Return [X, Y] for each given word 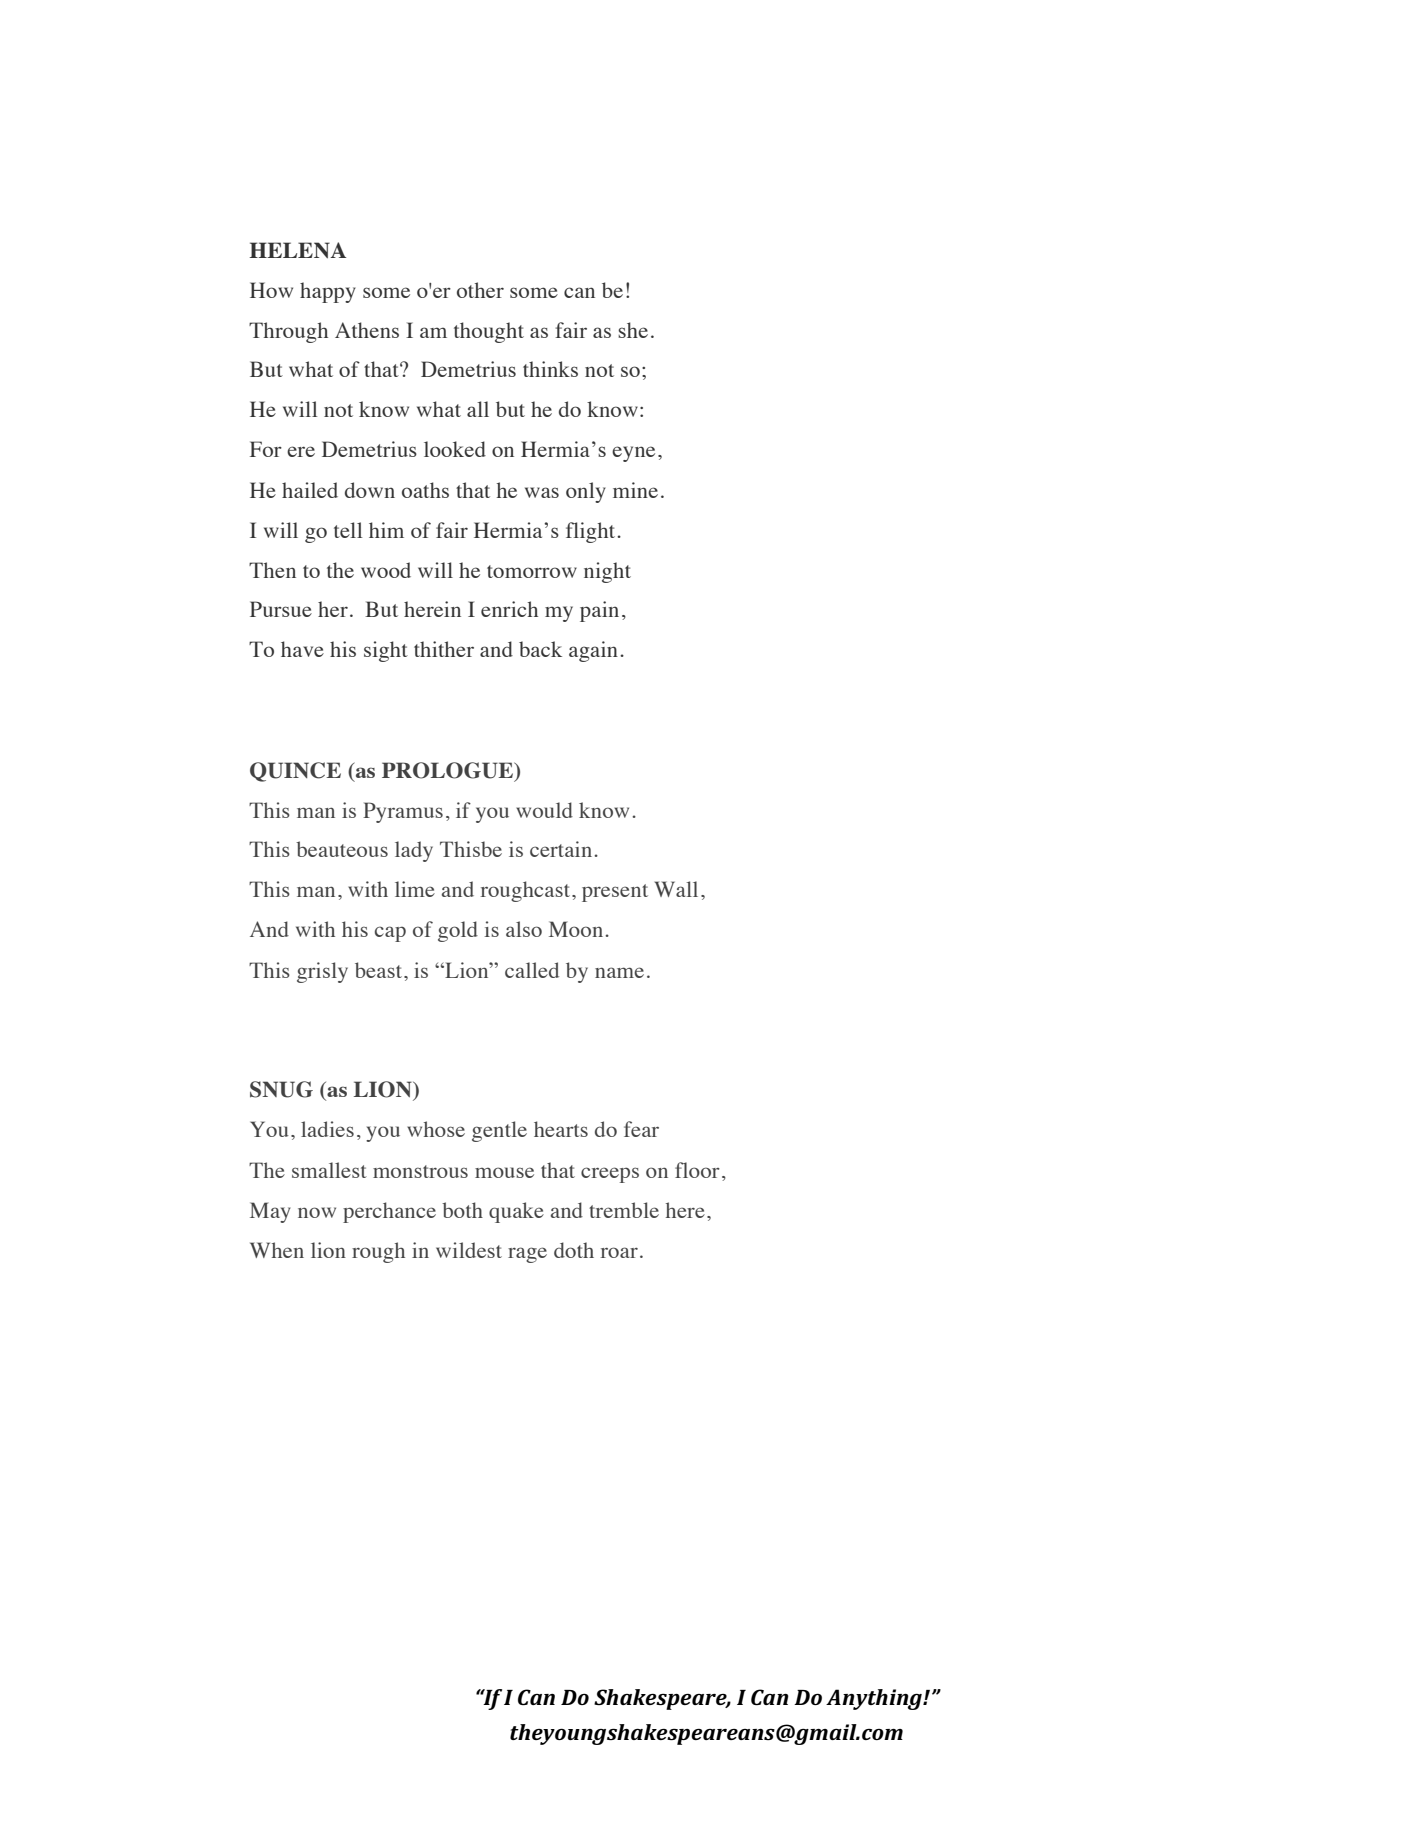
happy [328, 292]
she [633, 330]
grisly [322, 972]
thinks [550, 369]
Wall [676, 889]
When [277, 1250]
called [532, 970]
